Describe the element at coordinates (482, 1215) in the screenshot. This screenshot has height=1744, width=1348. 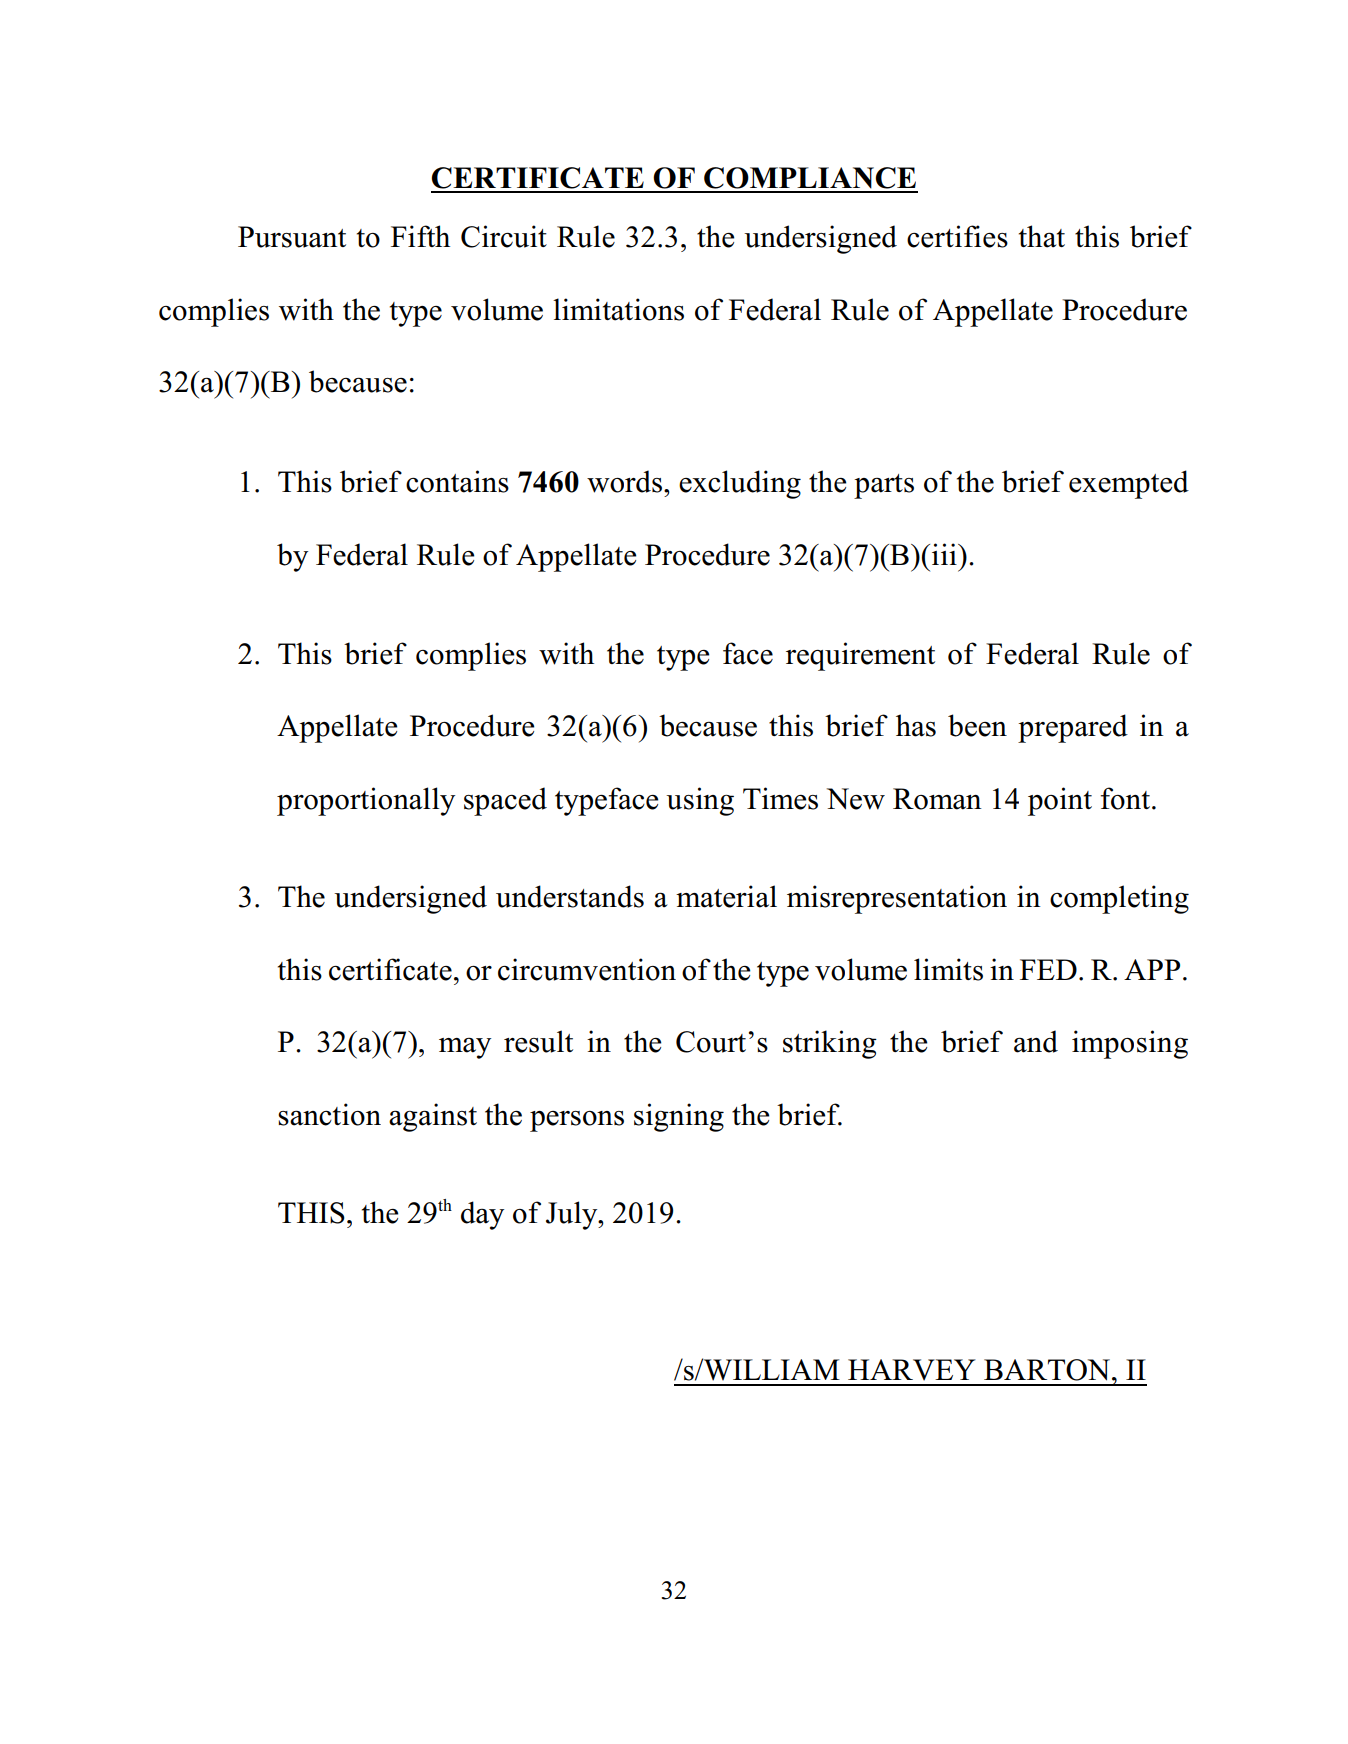
I see `day` at that location.
